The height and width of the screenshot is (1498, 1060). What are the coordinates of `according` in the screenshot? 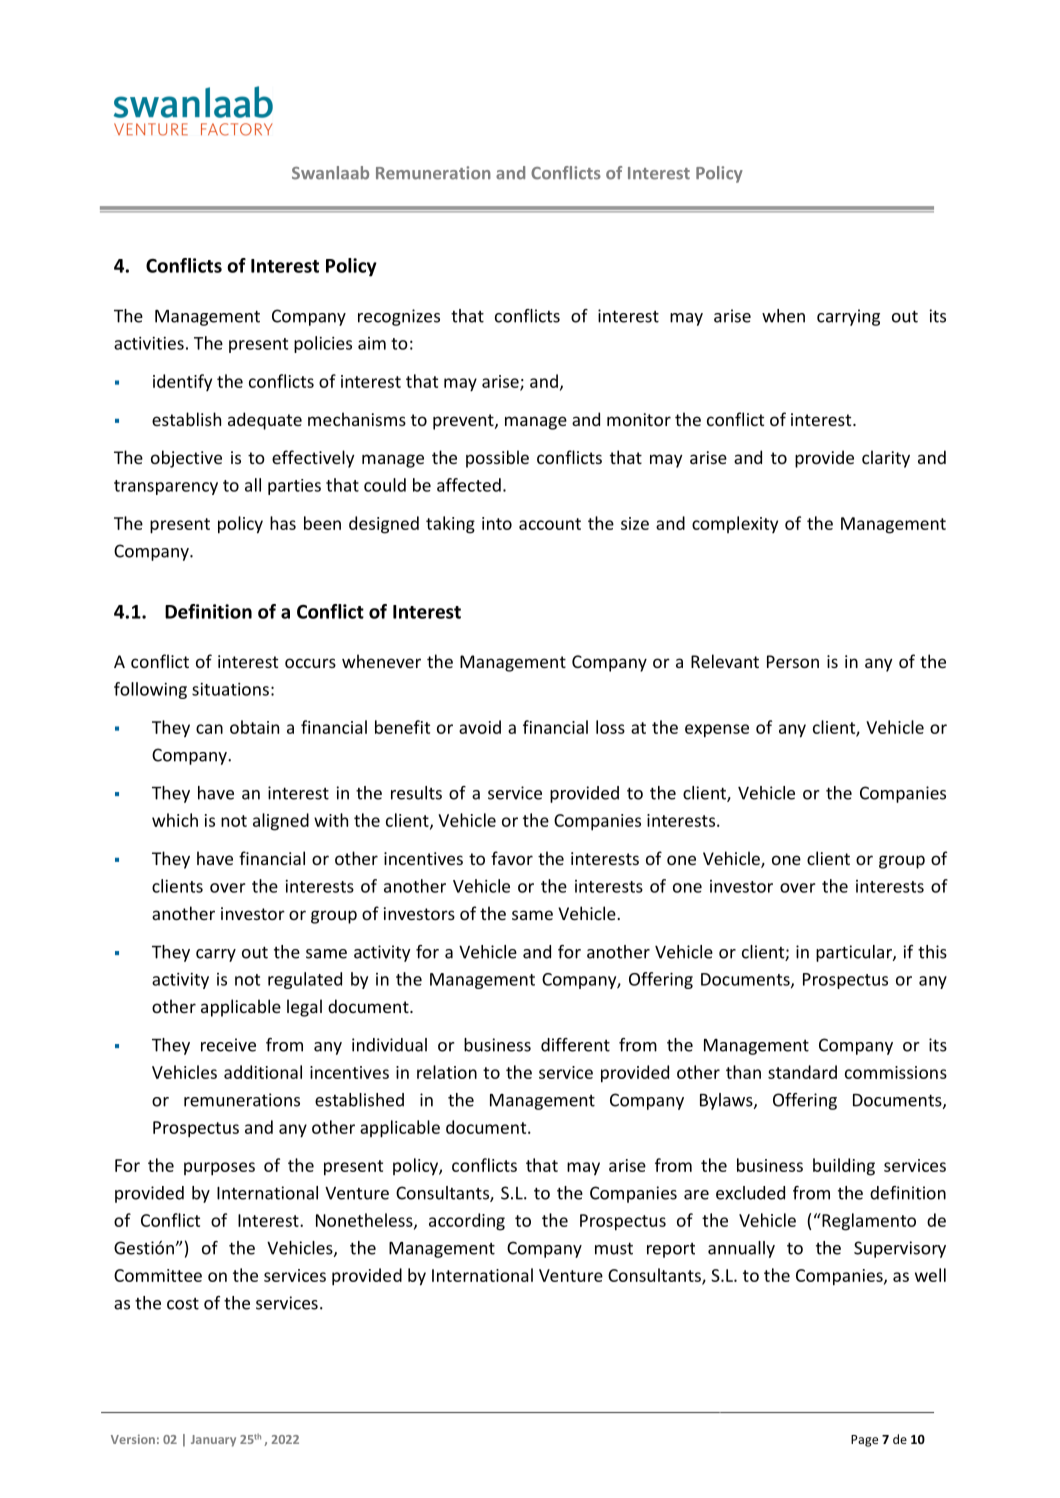 It's located at (467, 1222).
